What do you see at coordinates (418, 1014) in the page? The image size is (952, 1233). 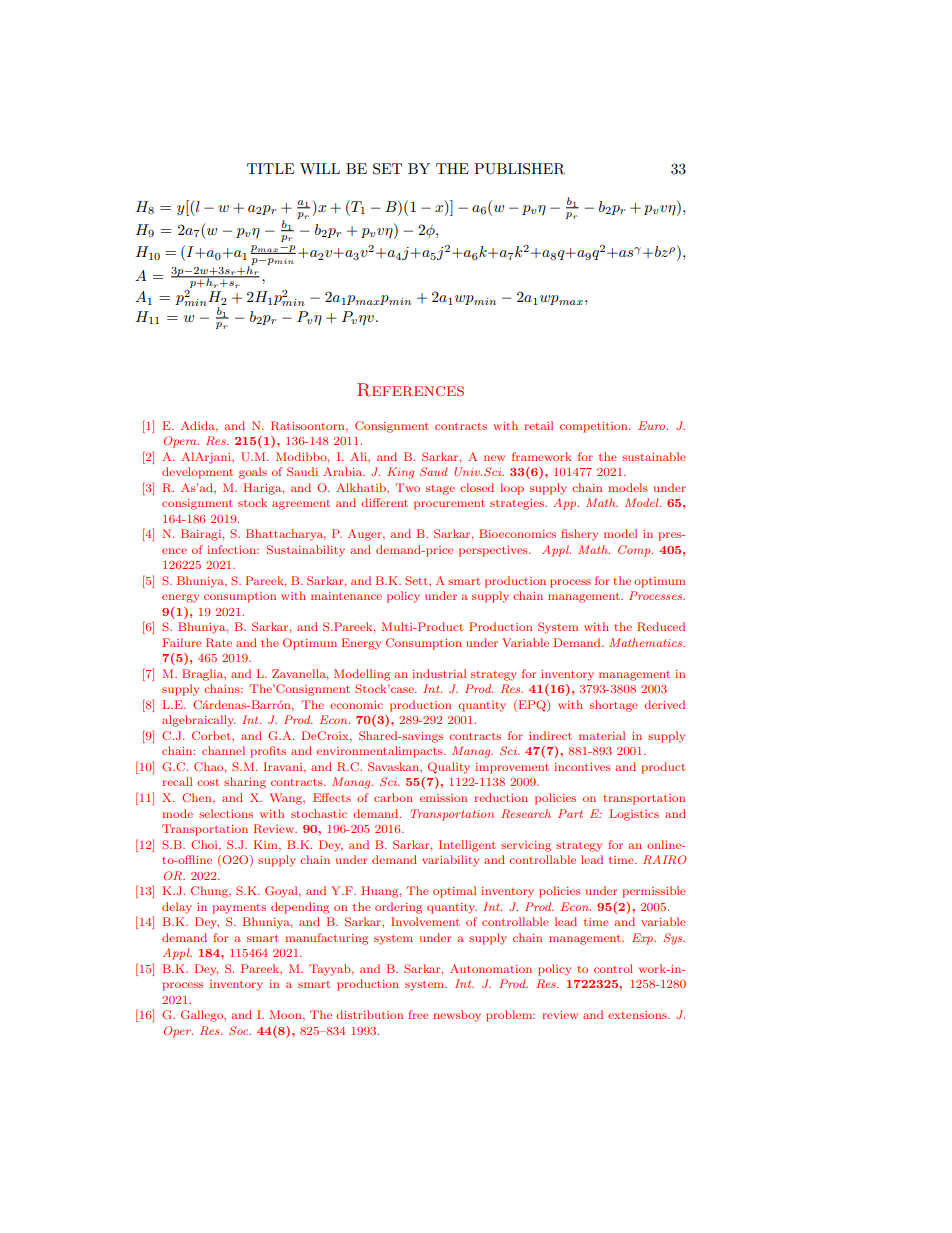 I see `free` at bounding box center [418, 1014].
